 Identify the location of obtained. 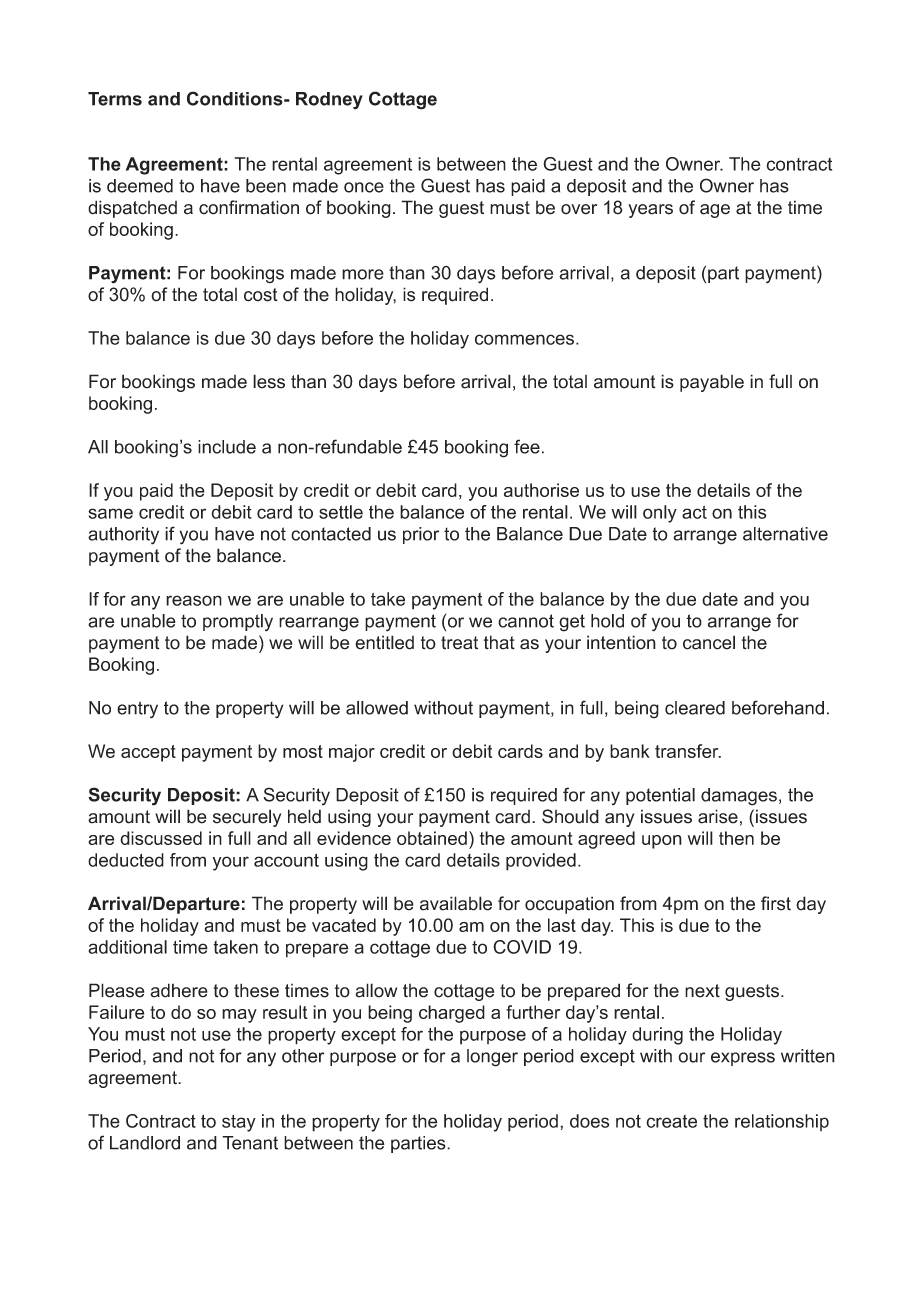
(432, 838).
